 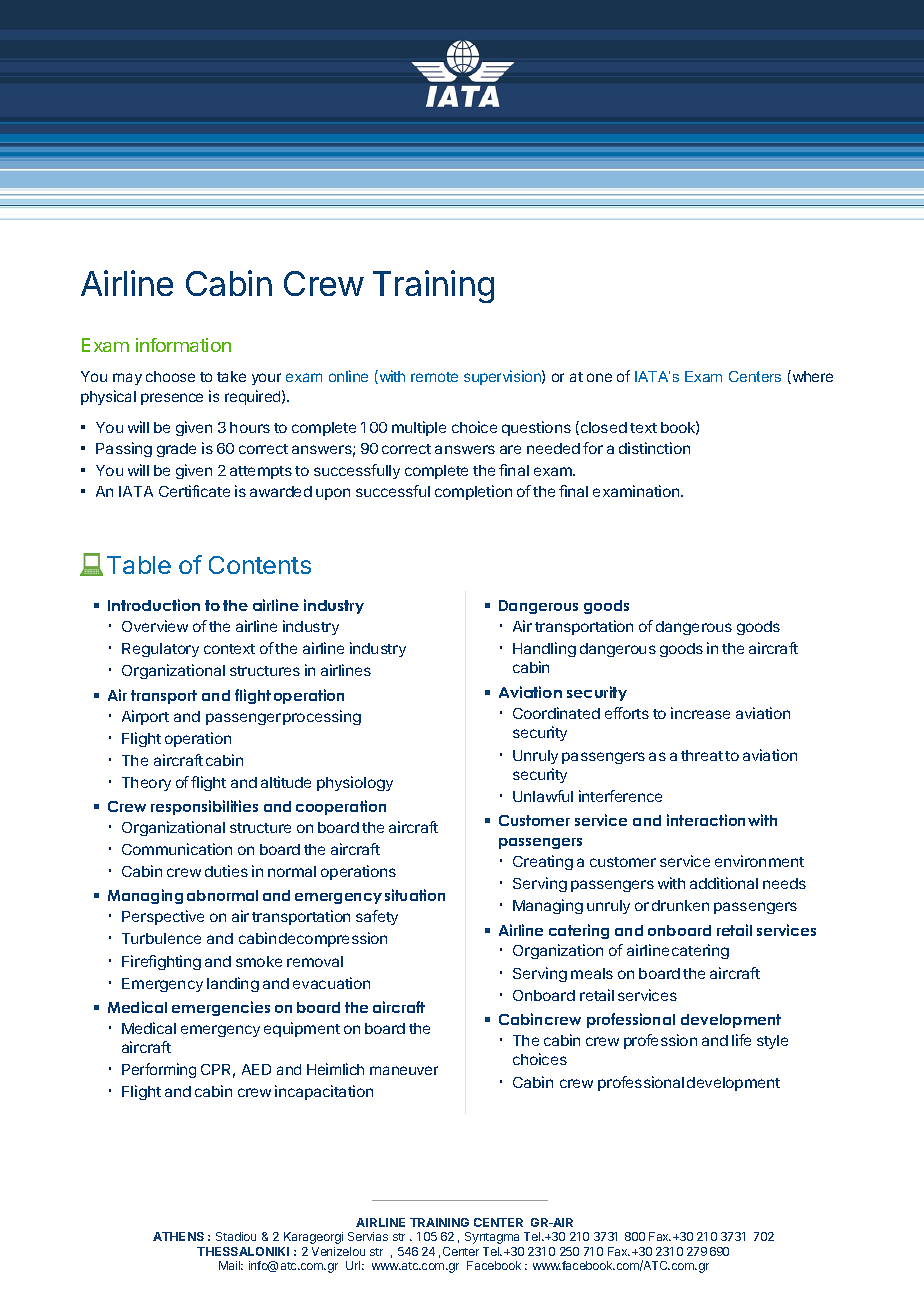 I want to click on where, so click(x=811, y=377).
